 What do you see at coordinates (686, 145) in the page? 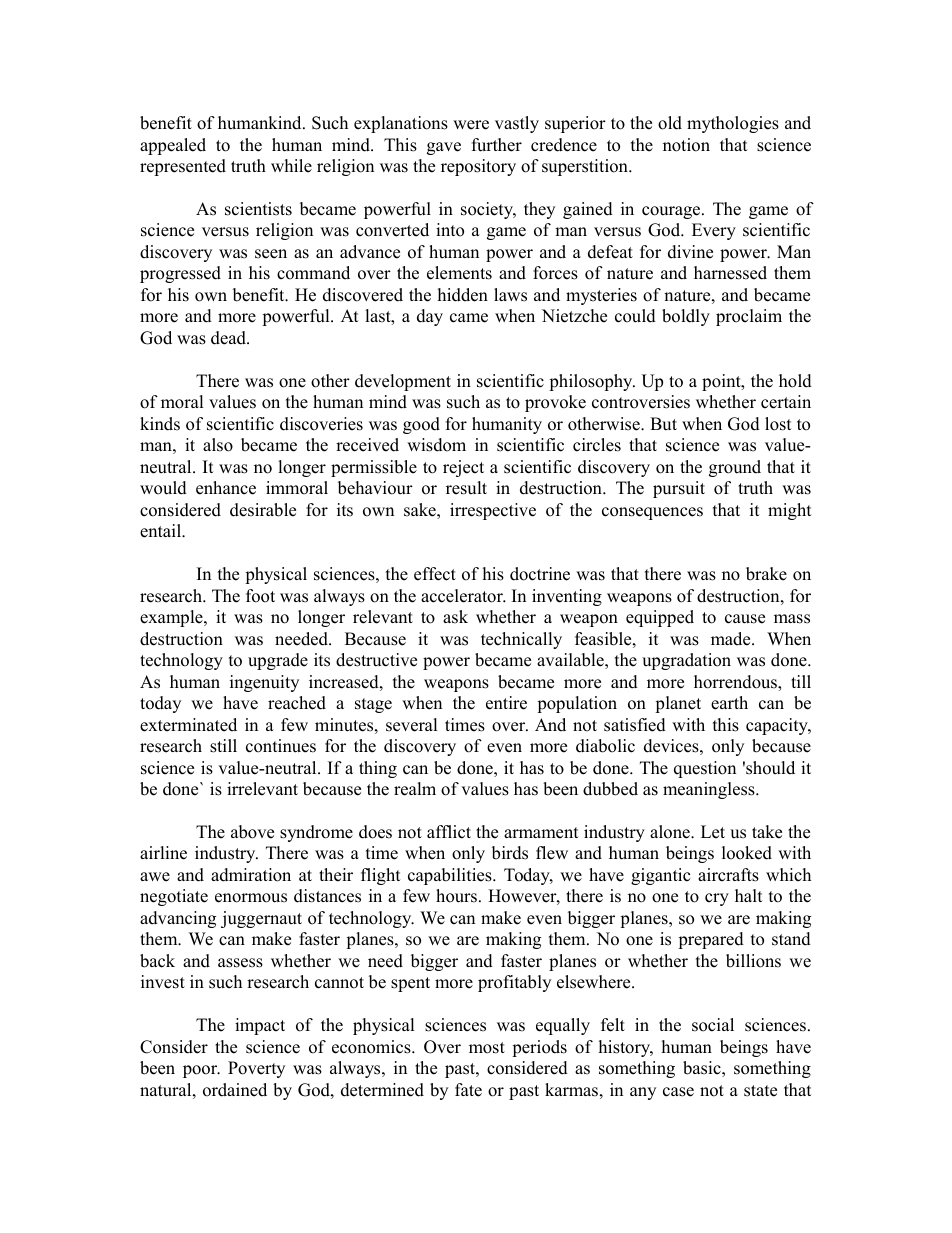
I see `notion` at bounding box center [686, 145].
